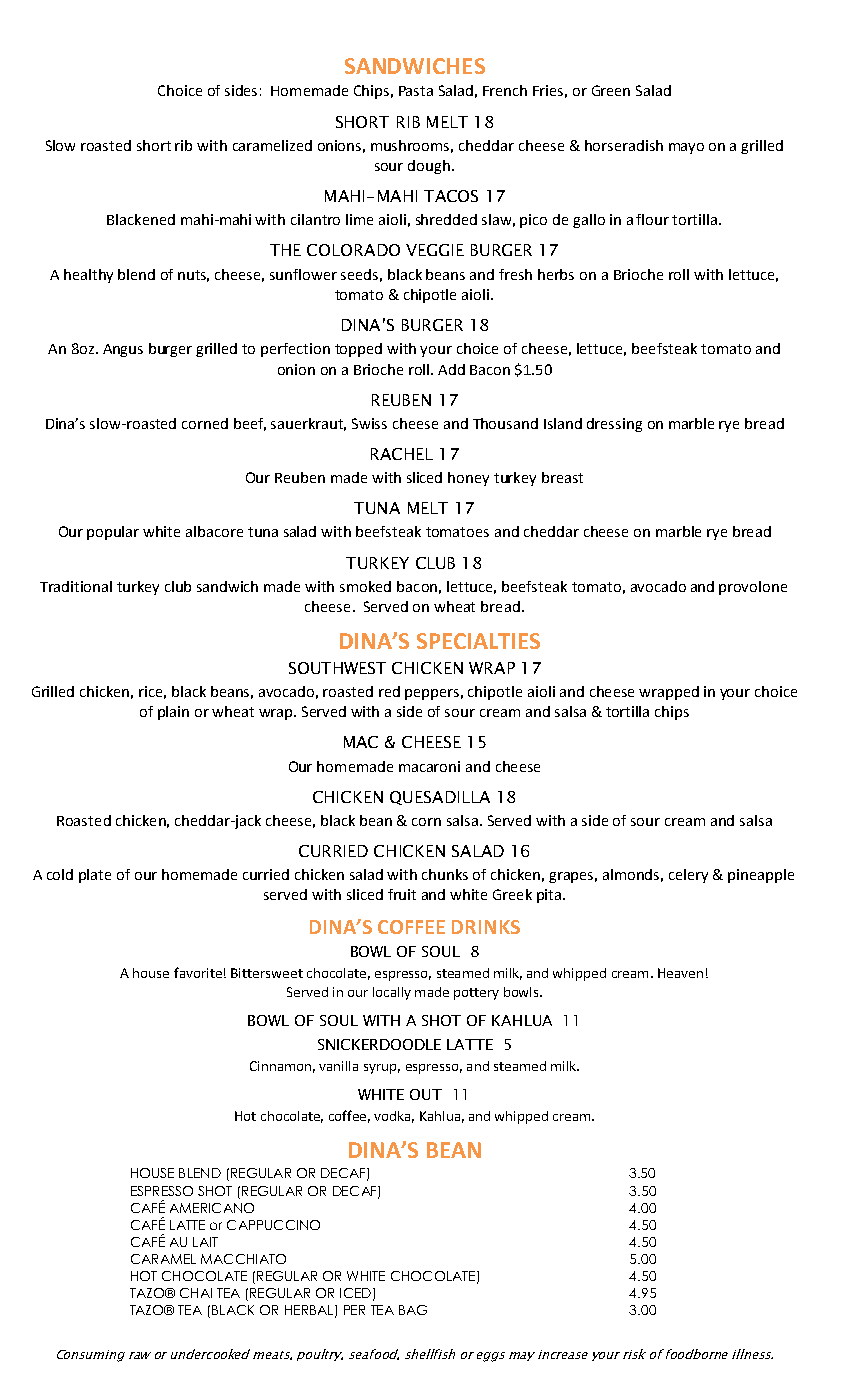 The width and height of the document is (849, 1400). What do you see at coordinates (614, 425) in the document?
I see `dressing` at bounding box center [614, 425].
